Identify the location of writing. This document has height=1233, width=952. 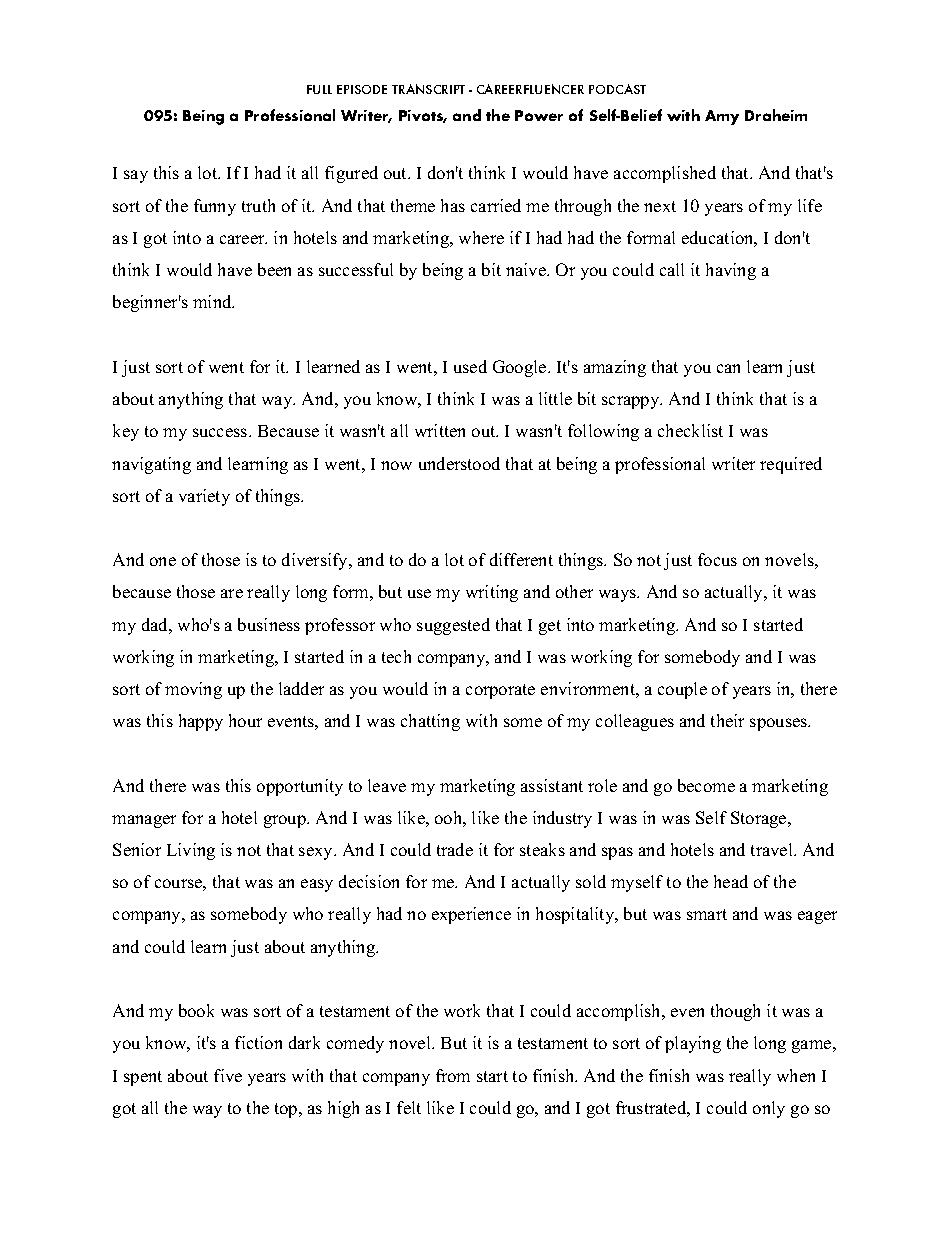
(492, 593).
